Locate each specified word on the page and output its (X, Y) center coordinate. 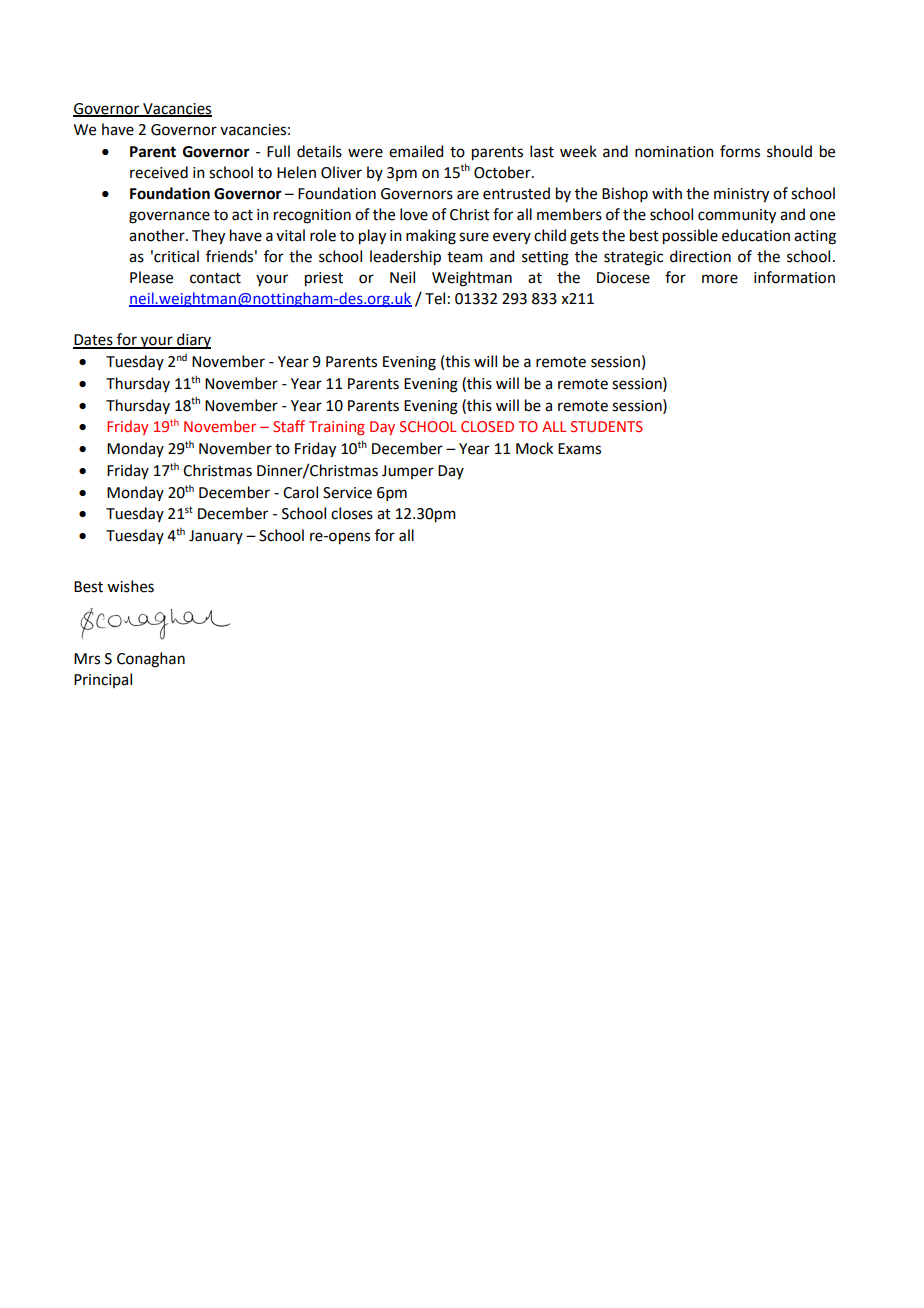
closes (352, 513)
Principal (103, 680)
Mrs (87, 659)
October (503, 172)
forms (740, 151)
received (159, 172)
